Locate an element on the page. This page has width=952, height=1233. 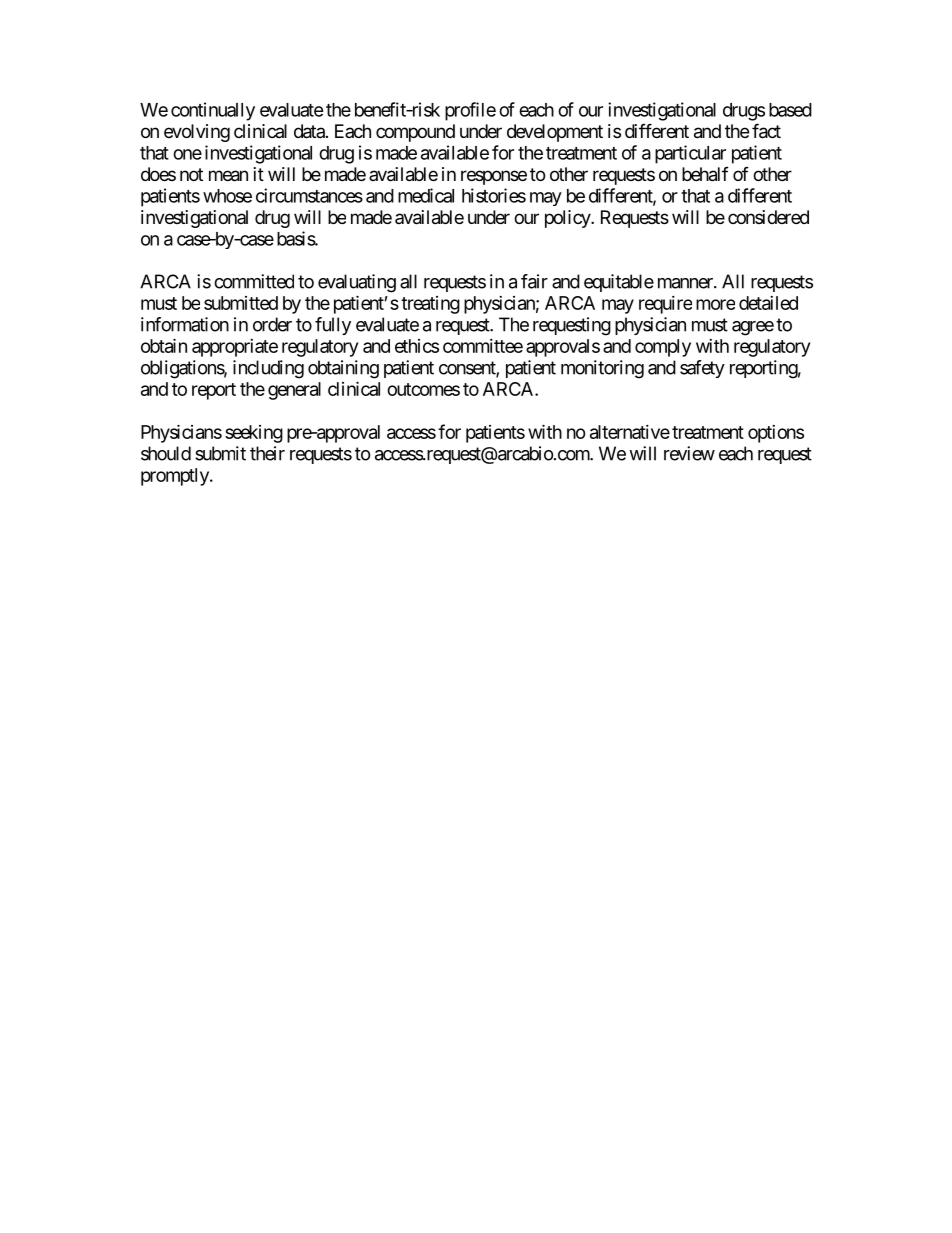
alternative is located at coordinates (630, 432).
